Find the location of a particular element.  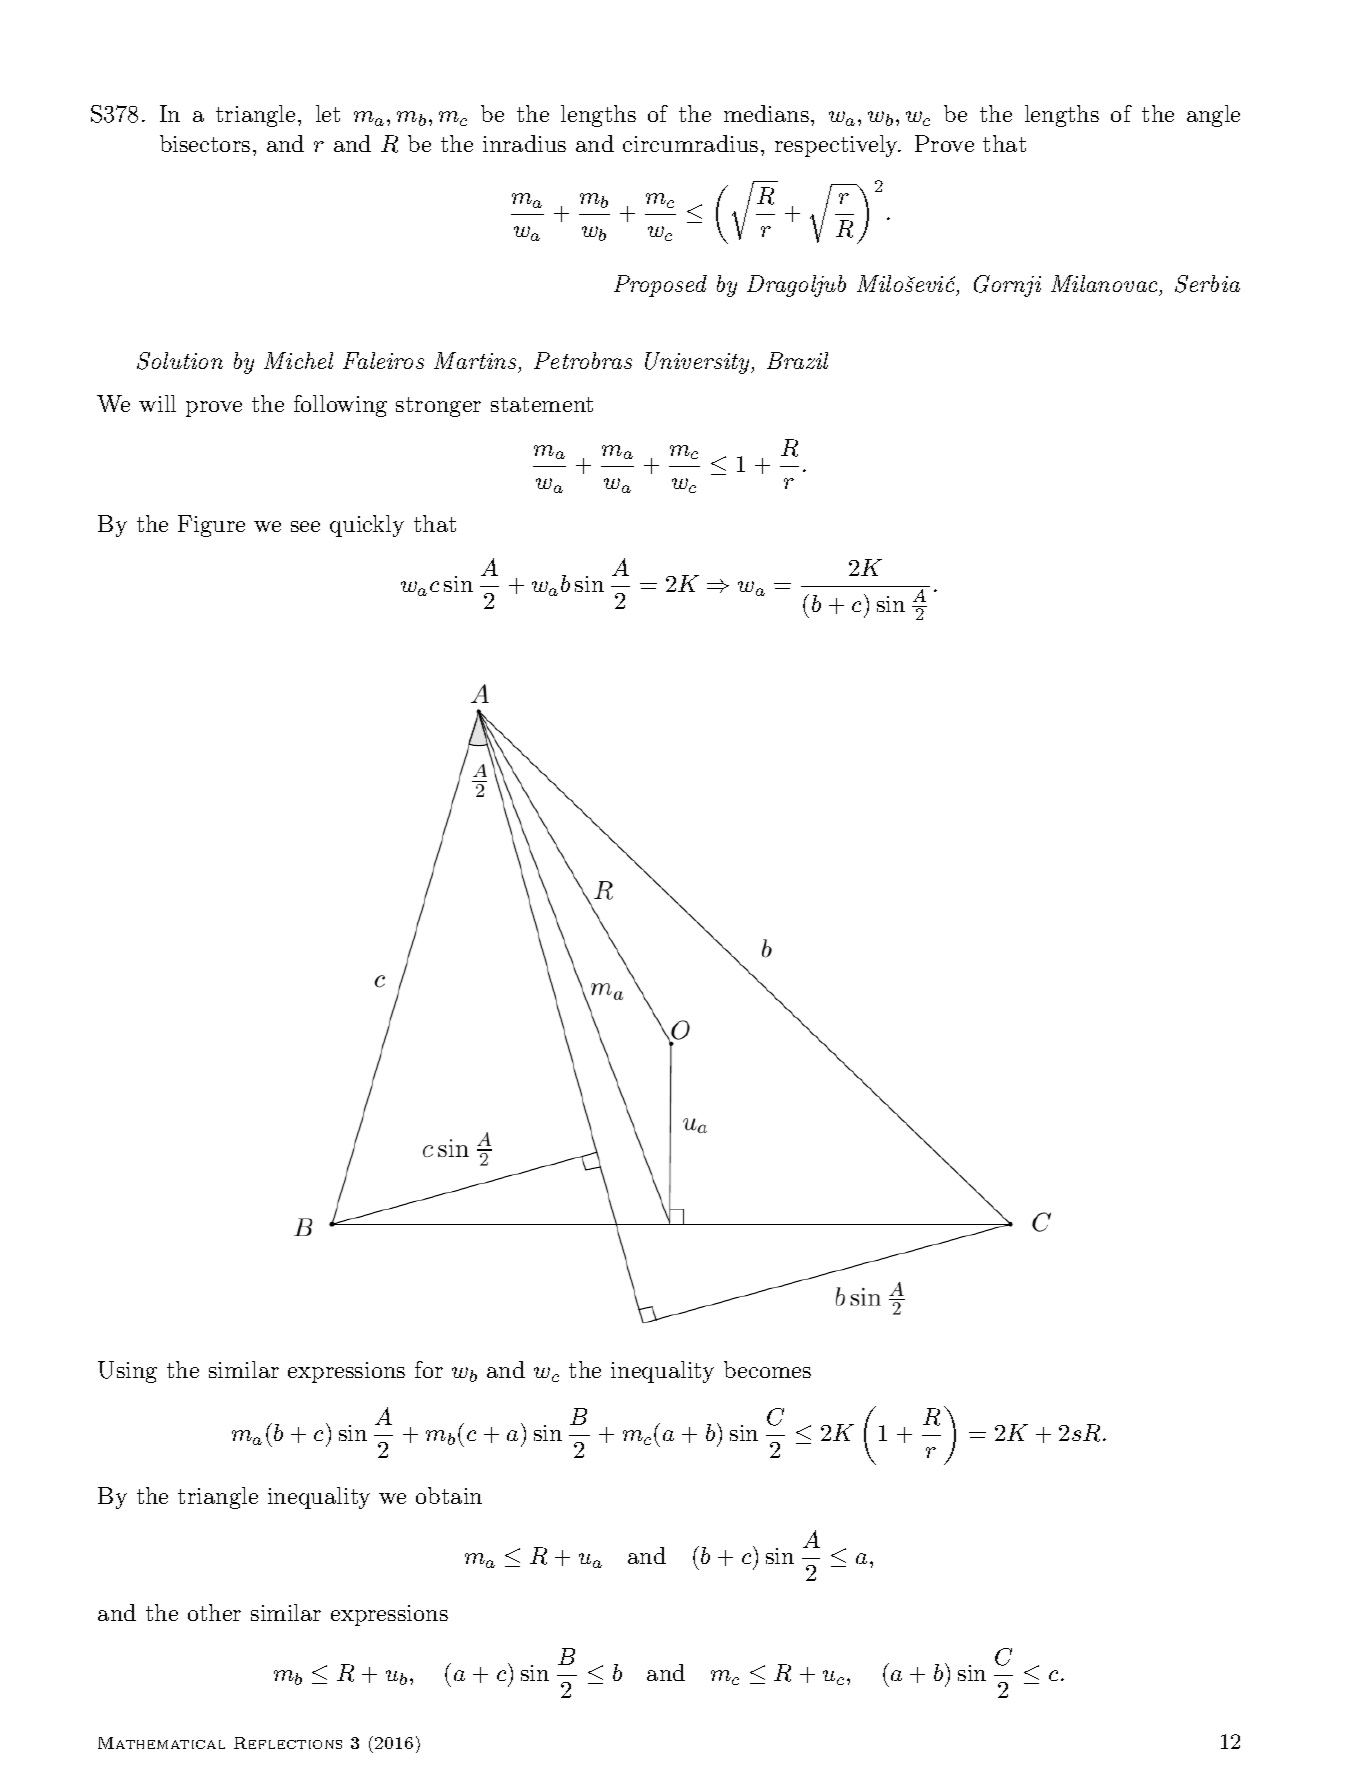

Using is located at coordinates (127, 1372).
